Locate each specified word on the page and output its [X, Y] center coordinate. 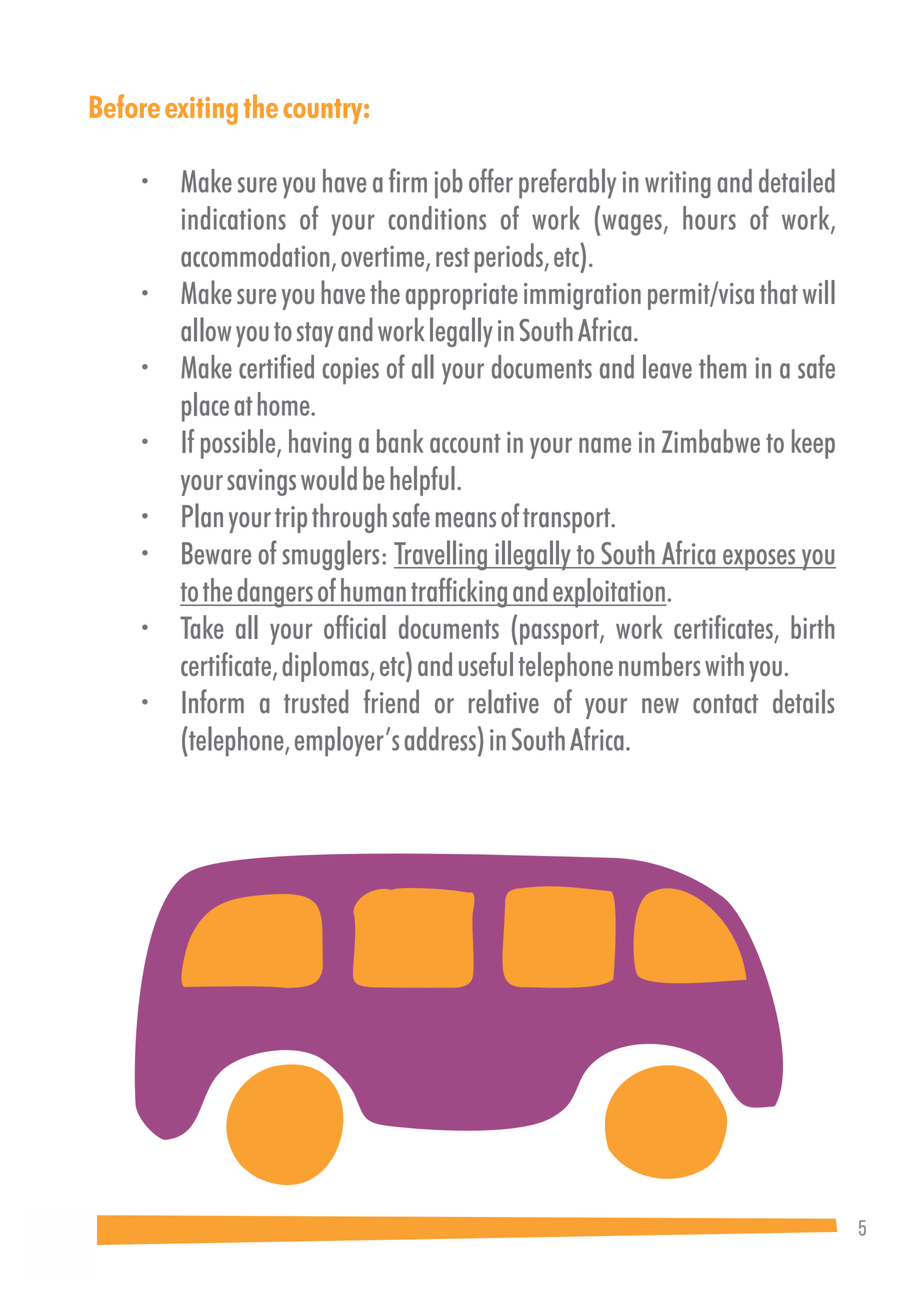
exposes [759, 560]
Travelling [441, 555]
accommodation [255, 255]
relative [504, 701]
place [205, 407]
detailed [797, 180]
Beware [216, 553]
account [465, 443]
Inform [213, 701]
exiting [201, 111]
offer [491, 180]
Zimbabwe [711, 441]
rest [453, 257]
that [779, 292]
